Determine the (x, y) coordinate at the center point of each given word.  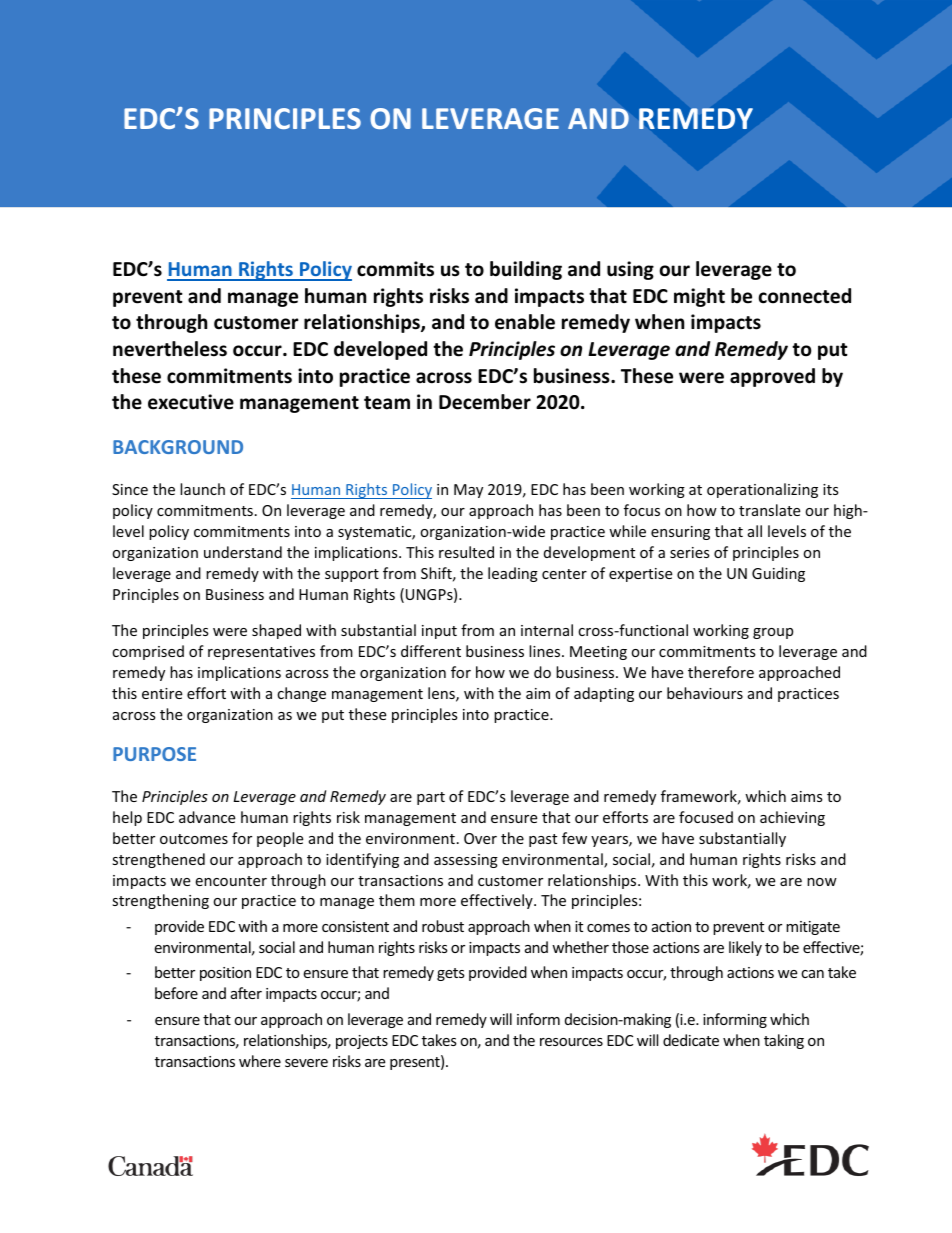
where (260, 1061)
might (699, 297)
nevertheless (170, 349)
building (526, 270)
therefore (721, 672)
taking (784, 1041)
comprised (148, 652)
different (431, 651)
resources (571, 1042)
